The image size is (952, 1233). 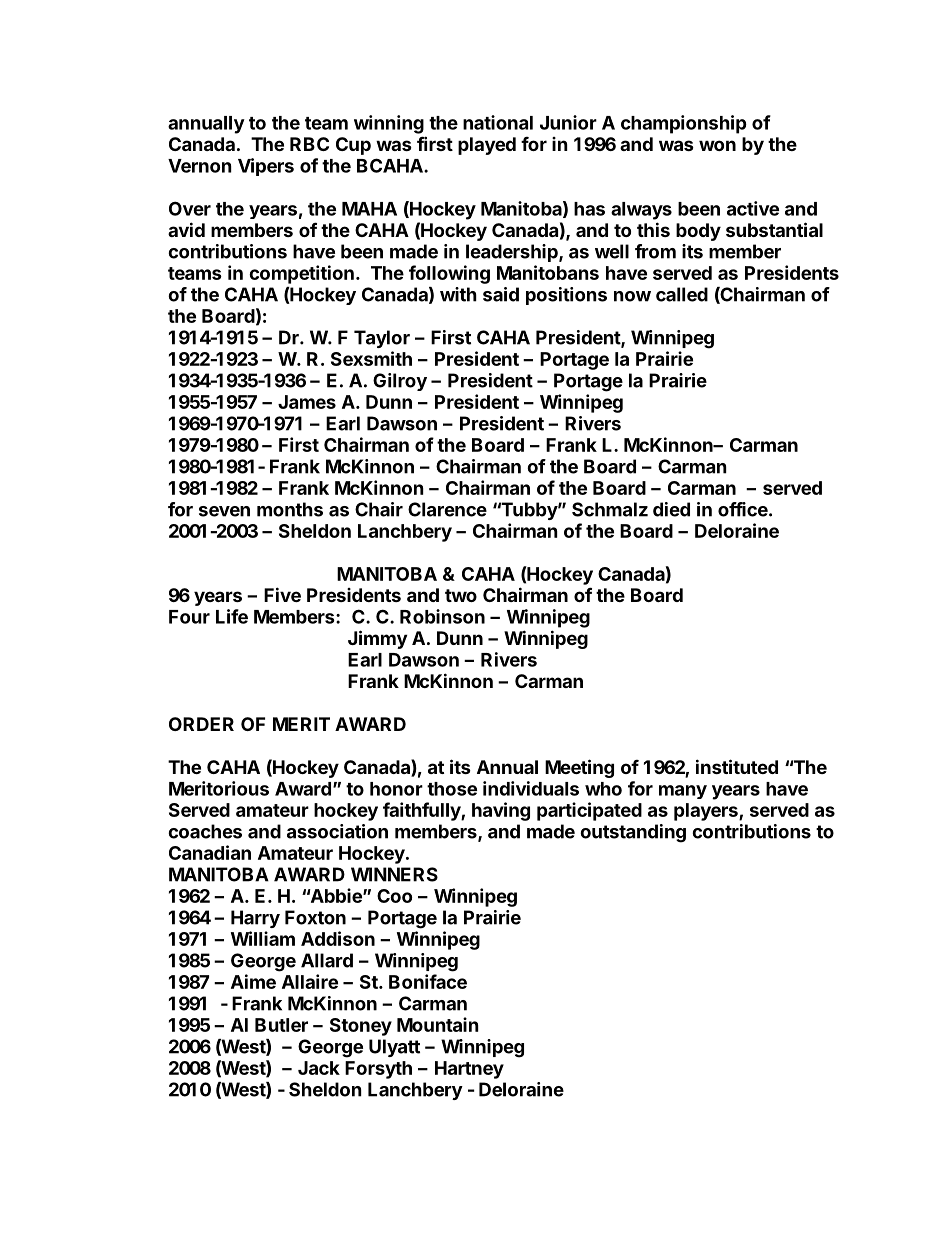 I want to click on called, so click(x=682, y=294).
